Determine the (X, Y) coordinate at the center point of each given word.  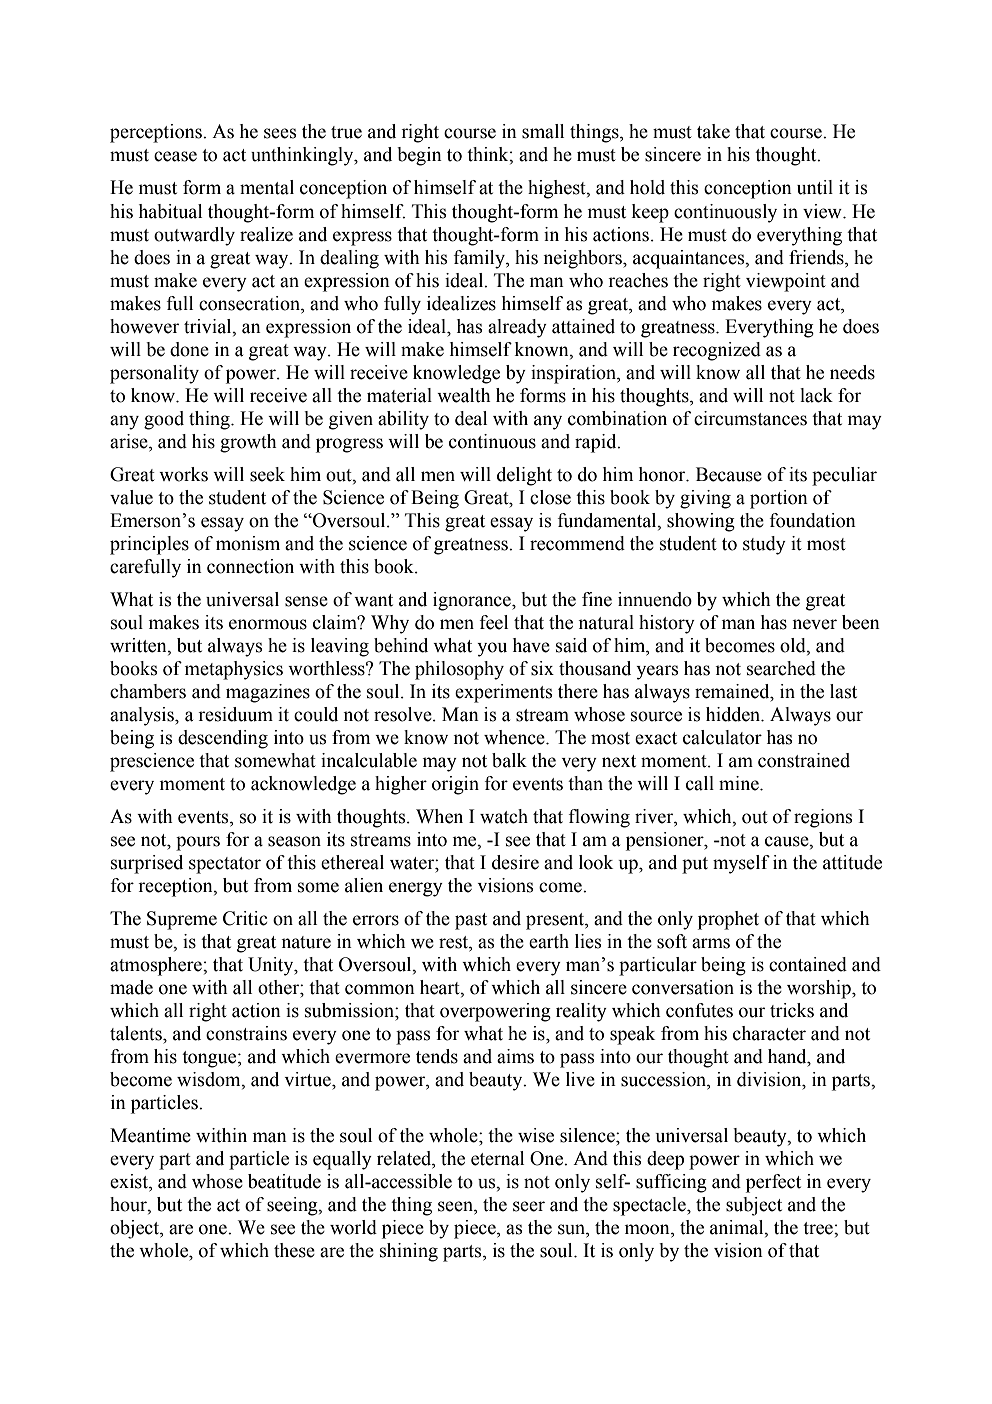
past (471, 921)
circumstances (750, 418)
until (815, 187)
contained (808, 964)
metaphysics (234, 670)
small (543, 131)
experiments (503, 693)
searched (781, 668)
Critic (245, 918)
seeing (293, 1206)
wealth (464, 395)
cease (175, 156)
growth (248, 443)
